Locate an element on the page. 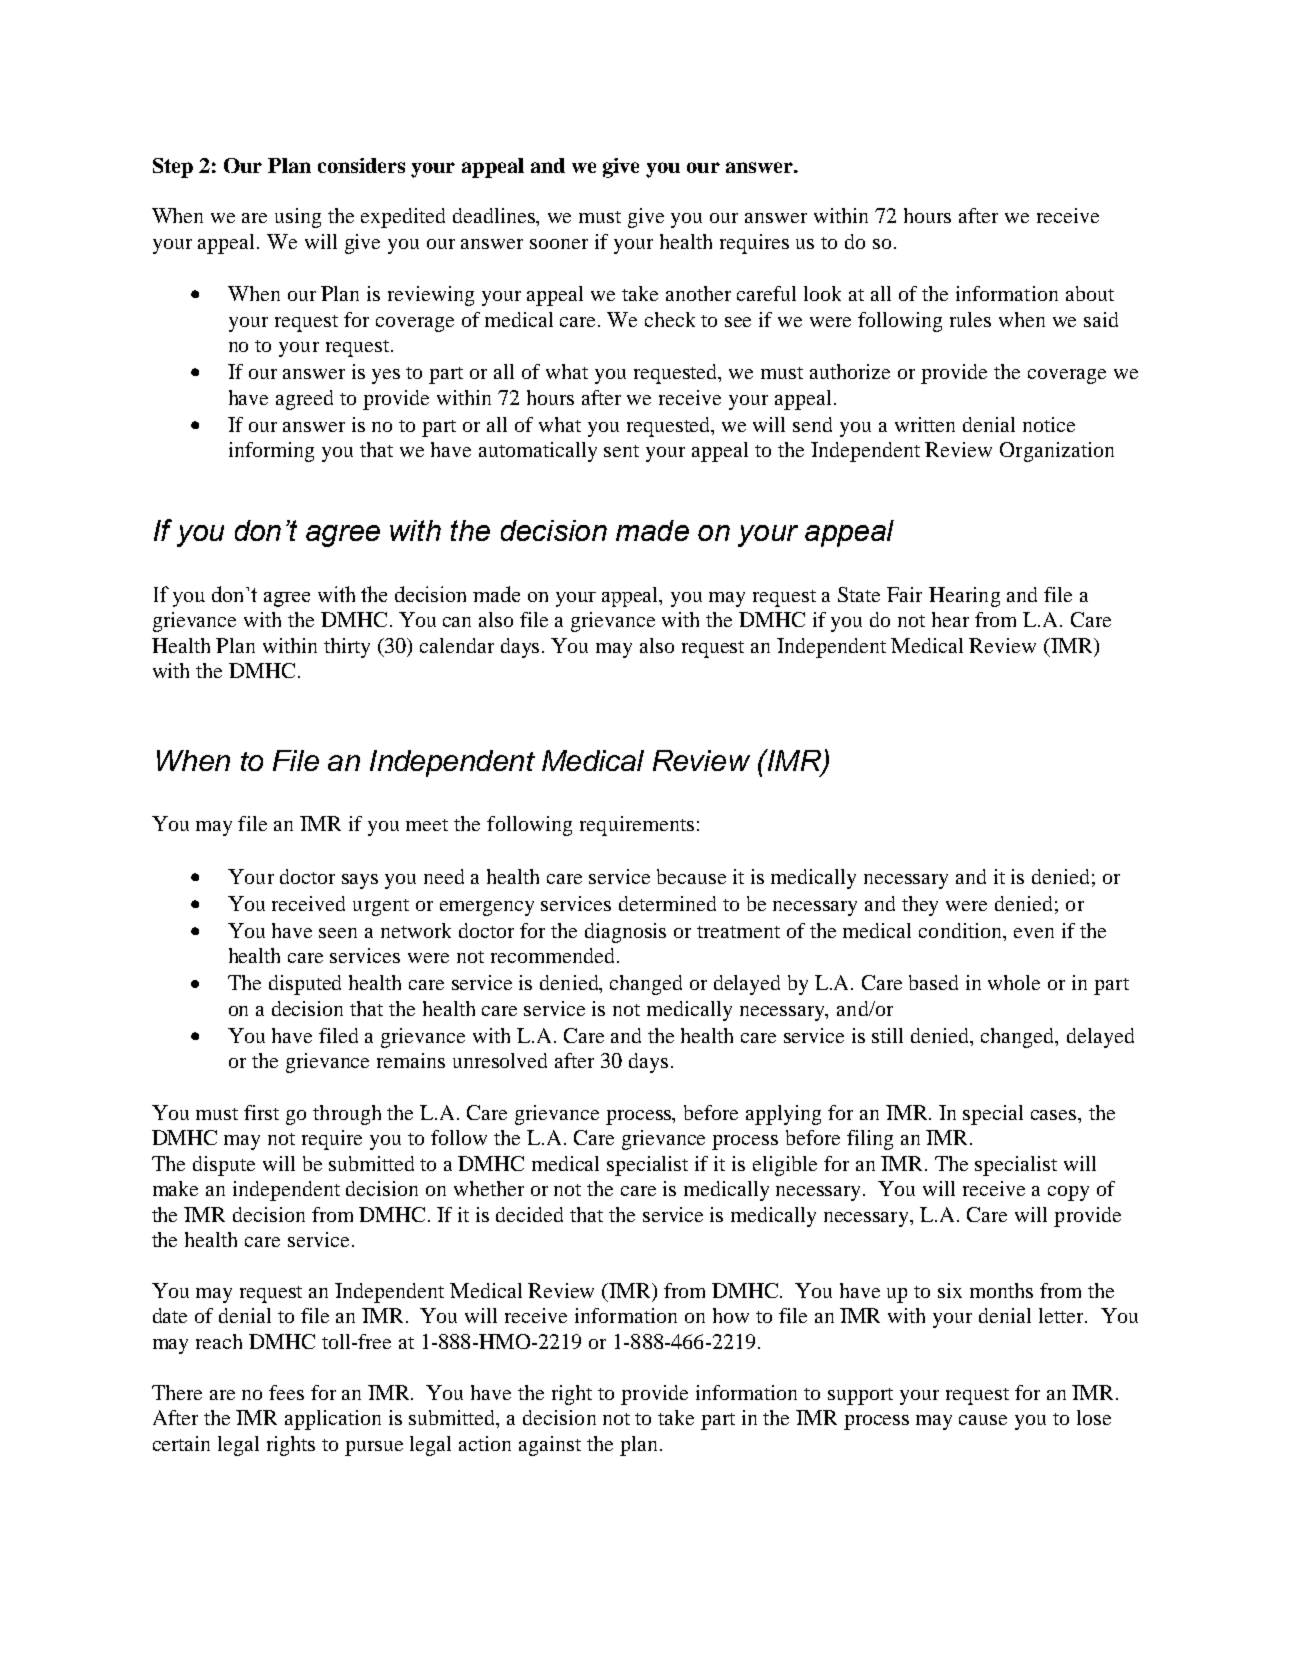 This document has height=1672, width=1292. can is located at coordinates (457, 622).
